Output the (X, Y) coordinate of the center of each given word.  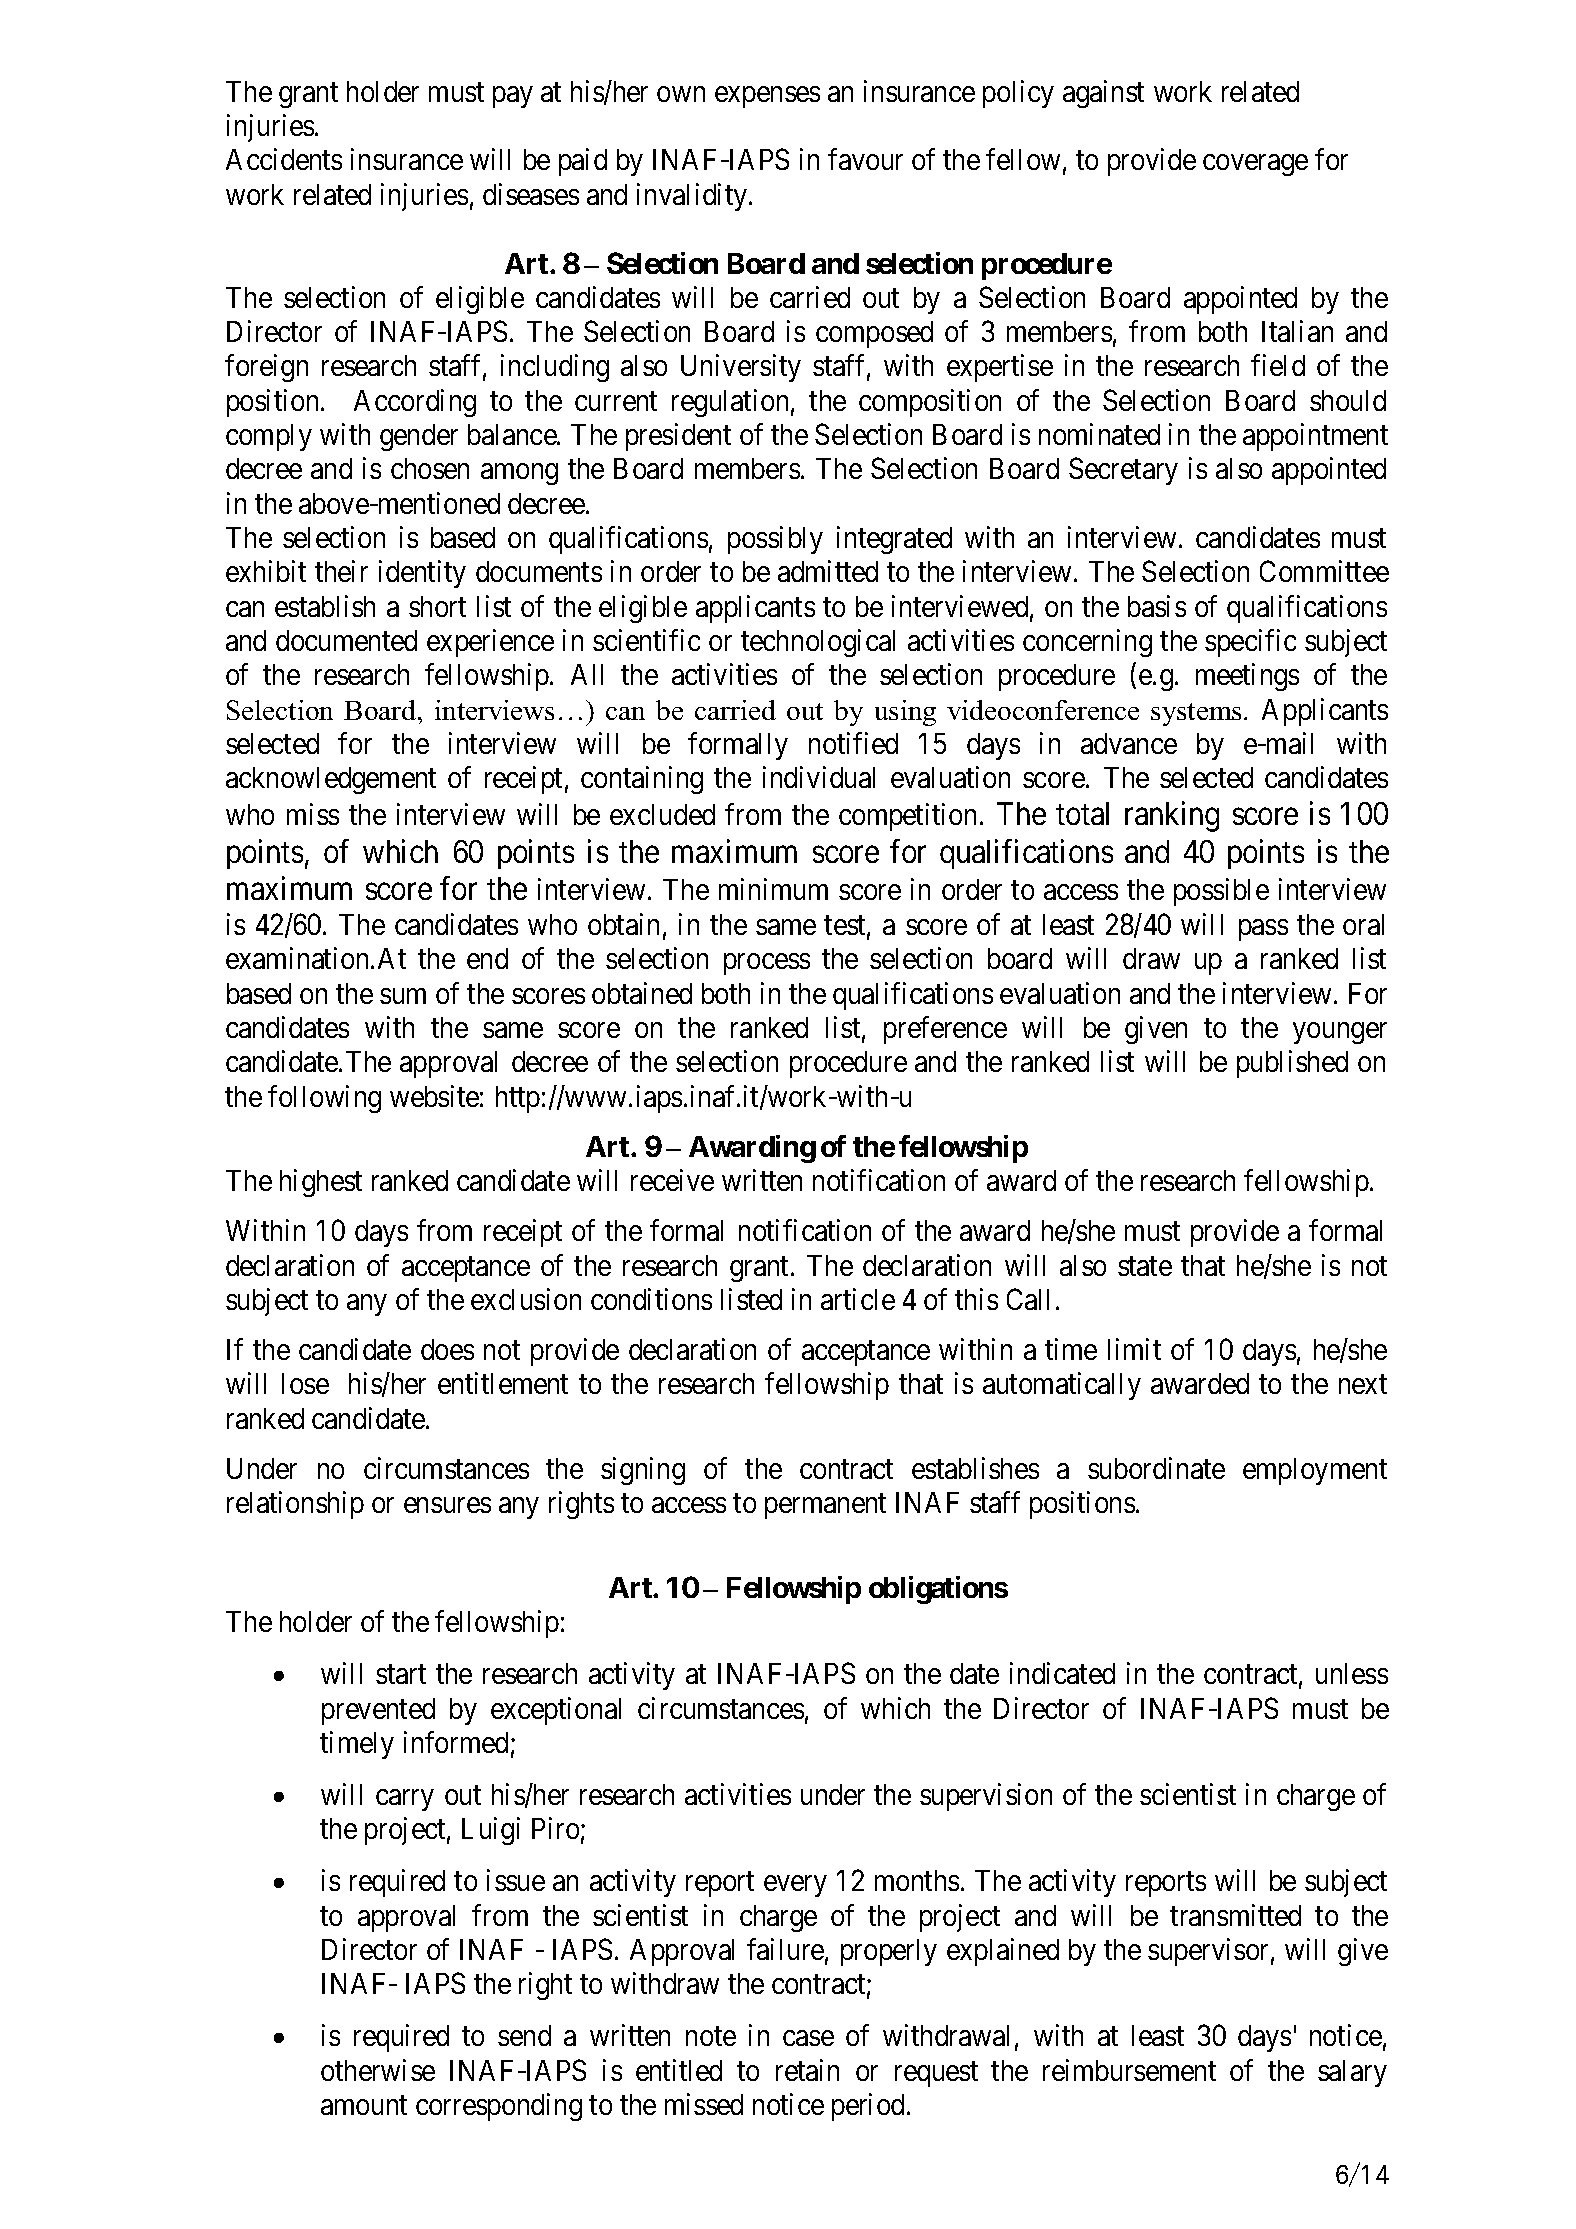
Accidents (284, 159)
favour (865, 159)
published (1292, 1064)
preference (945, 1030)
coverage (1255, 165)
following (324, 1099)
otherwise (378, 2070)
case (808, 2038)
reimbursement (1129, 2070)
